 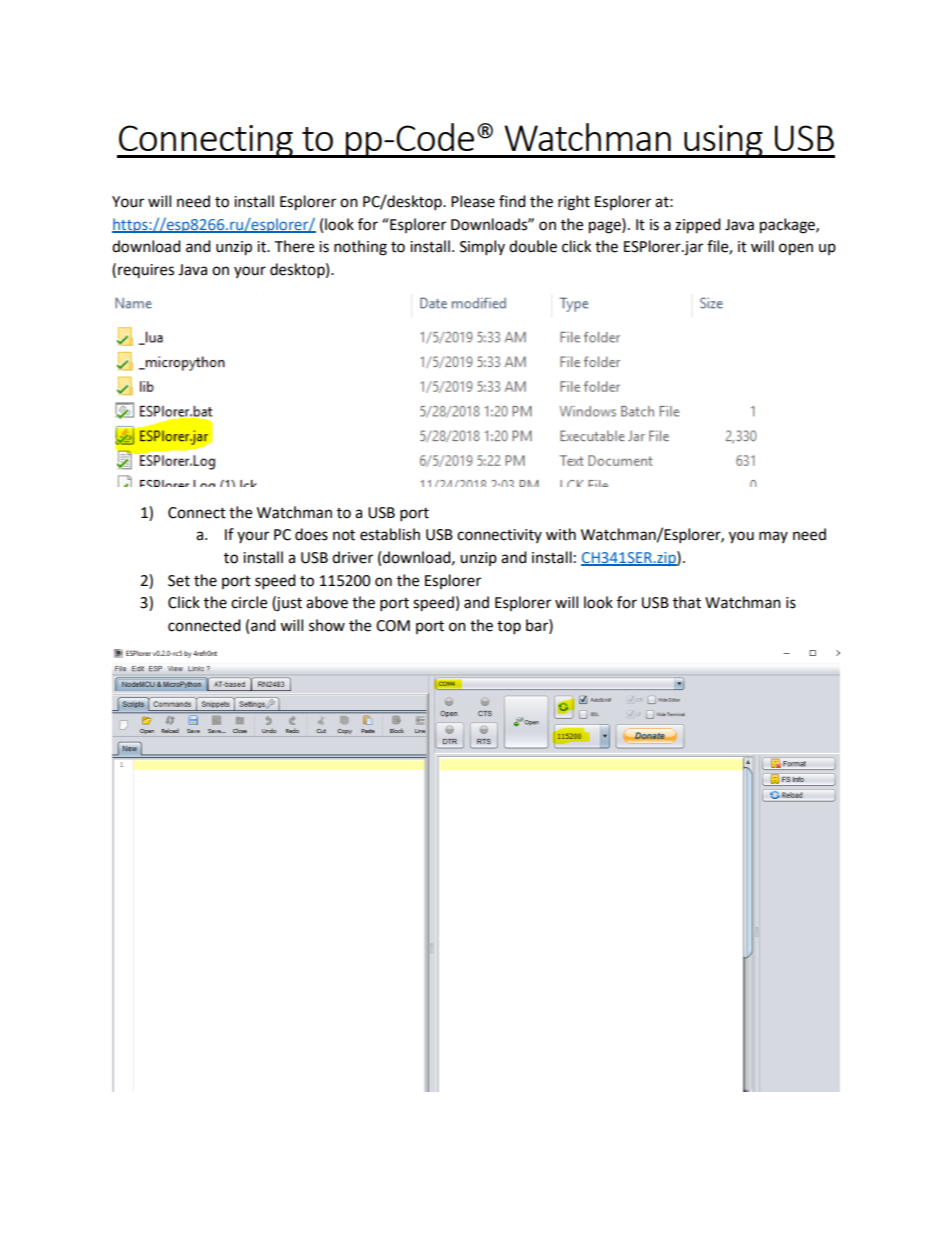 What do you see at coordinates (311, 534) in the screenshot?
I see `does` at bounding box center [311, 534].
